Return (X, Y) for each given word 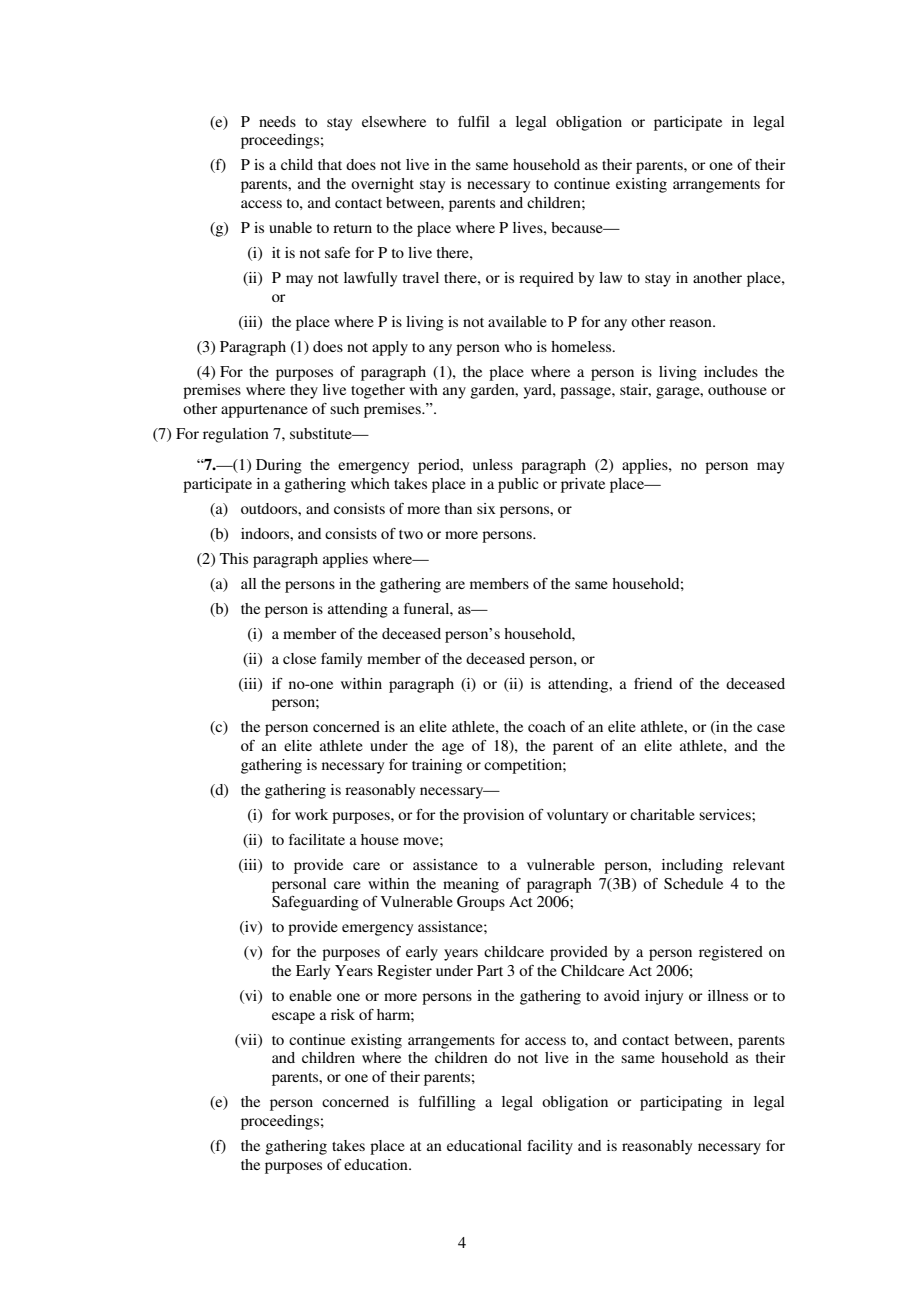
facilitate (317, 839)
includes (731, 371)
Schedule (693, 884)
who (518, 346)
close (299, 658)
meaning (471, 885)
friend (653, 683)
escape (293, 1018)
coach (547, 726)
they (304, 391)
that (330, 164)
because (578, 227)
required (546, 279)
